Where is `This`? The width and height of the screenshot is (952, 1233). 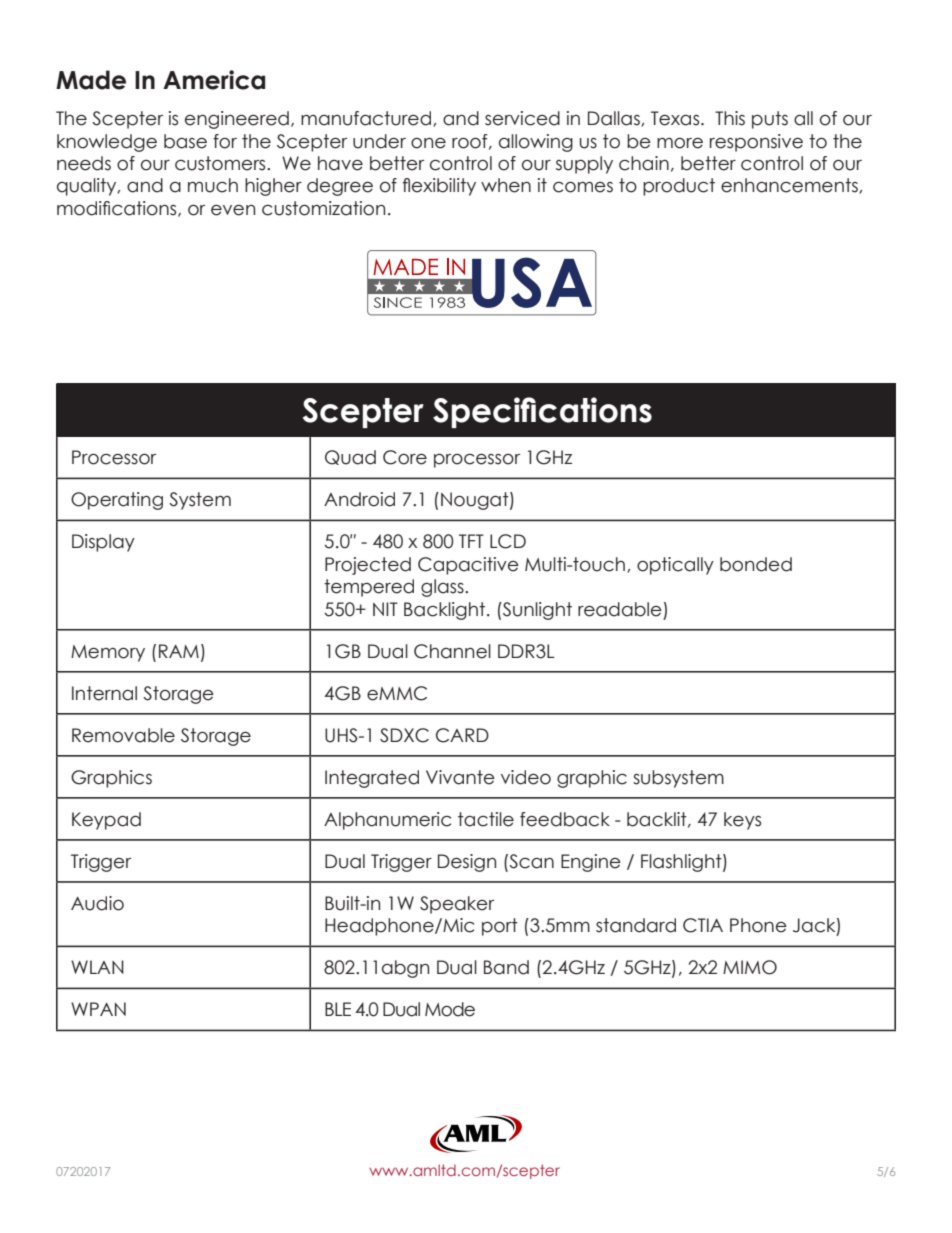 This is located at coordinates (730, 118).
